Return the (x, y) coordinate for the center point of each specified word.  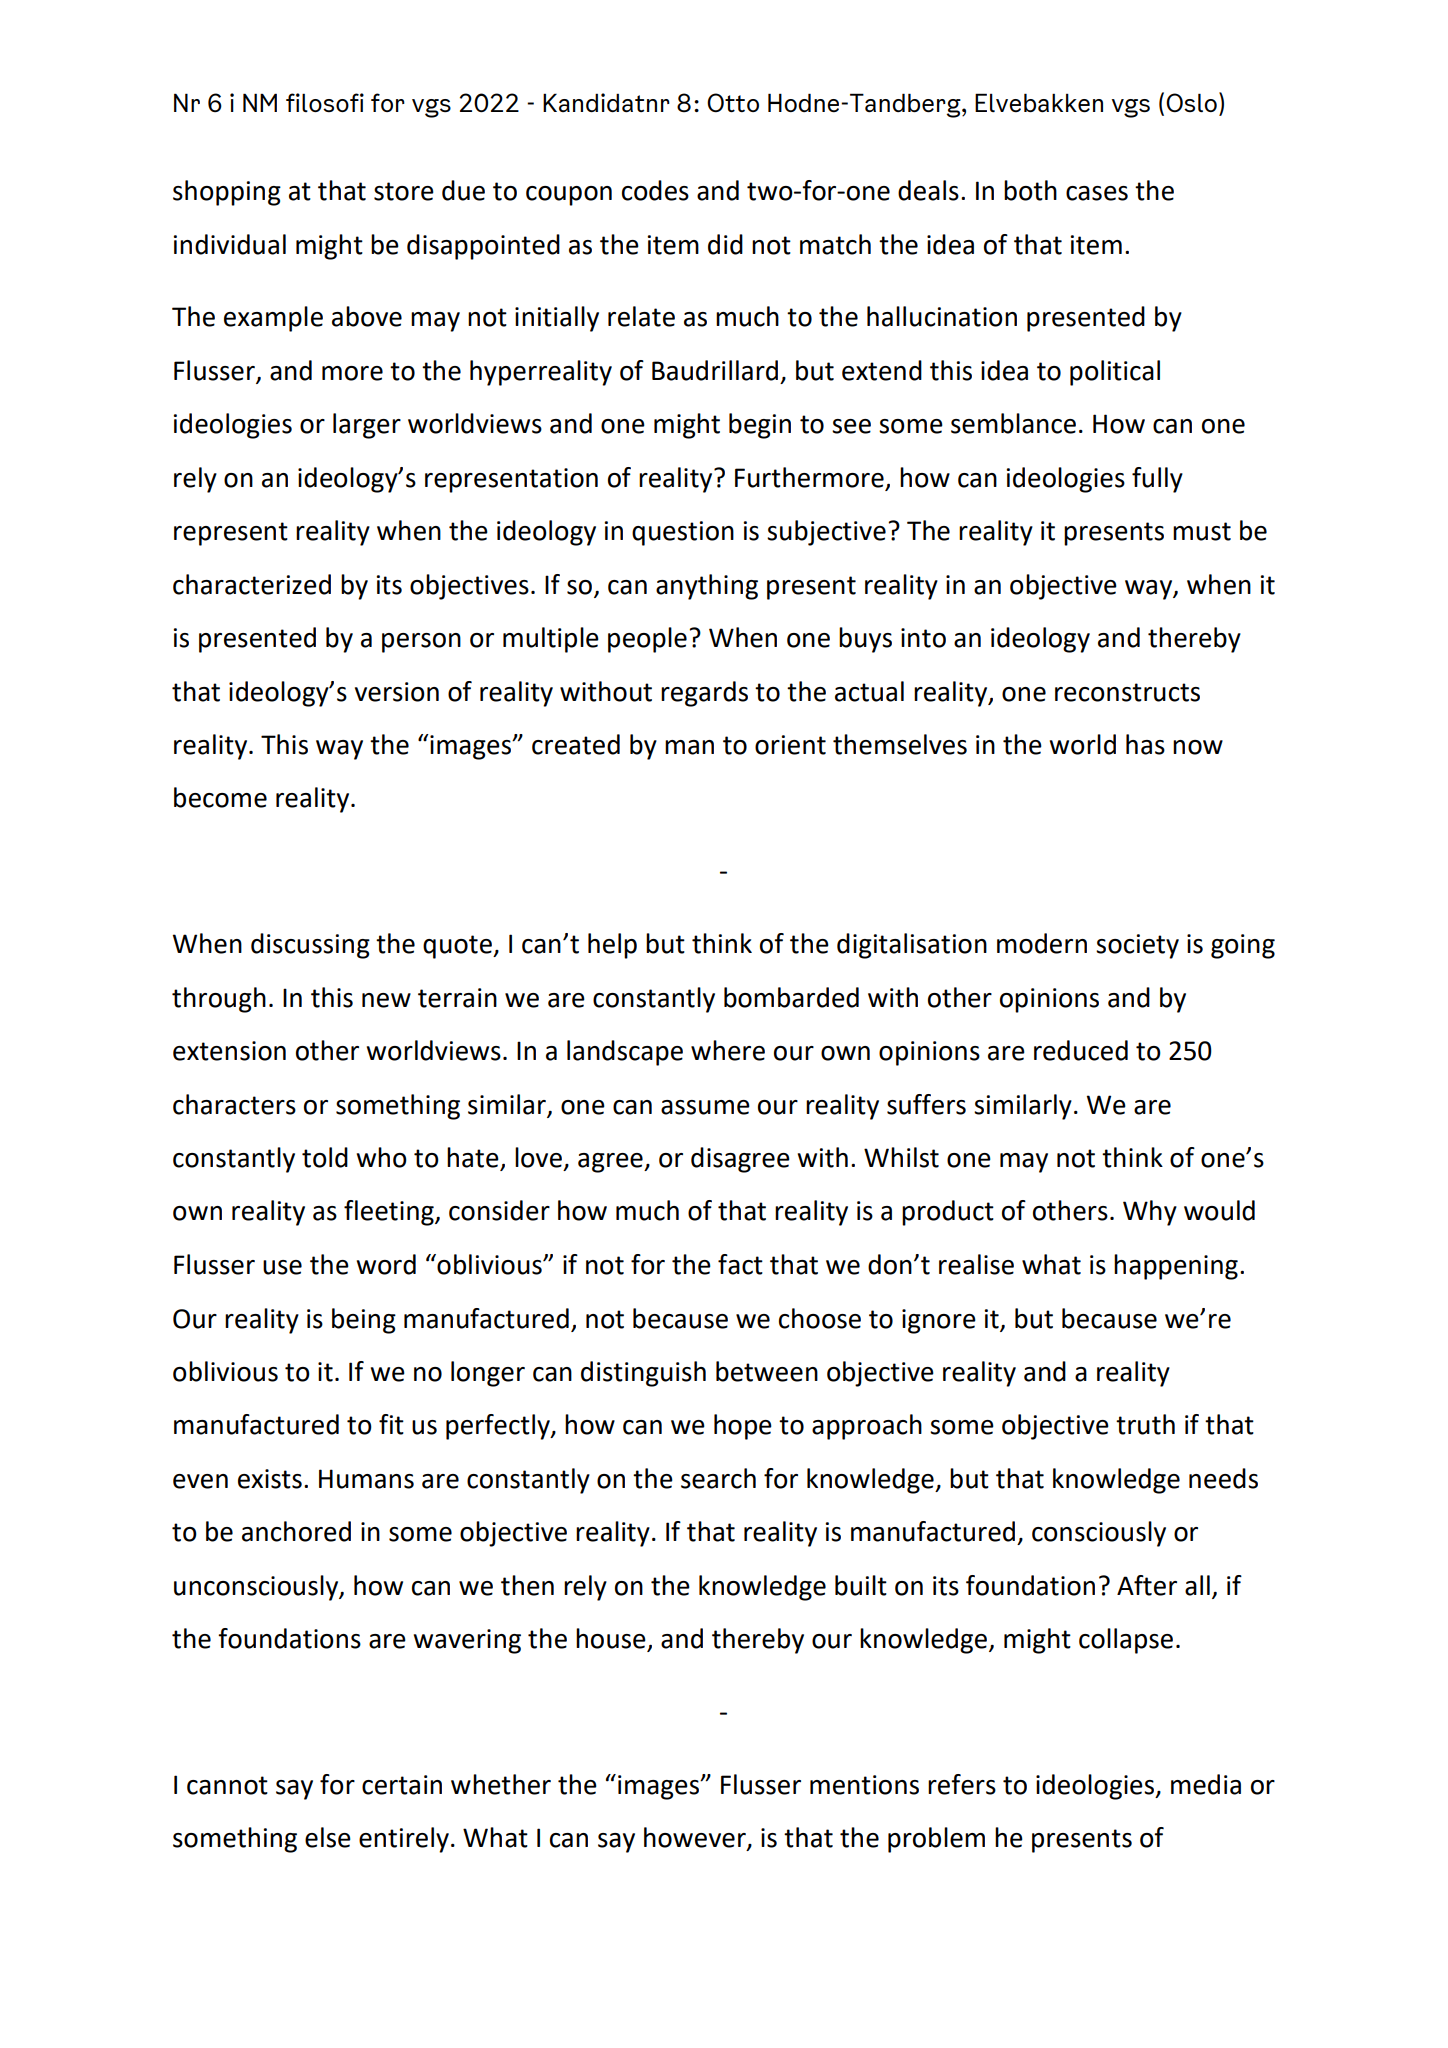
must (1202, 531)
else (328, 1837)
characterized (252, 584)
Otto (733, 103)
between (767, 1371)
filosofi (325, 102)
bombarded (791, 997)
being (364, 1321)
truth (1145, 1424)
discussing (310, 946)
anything (707, 587)
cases (1097, 193)
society (1137, 946)
